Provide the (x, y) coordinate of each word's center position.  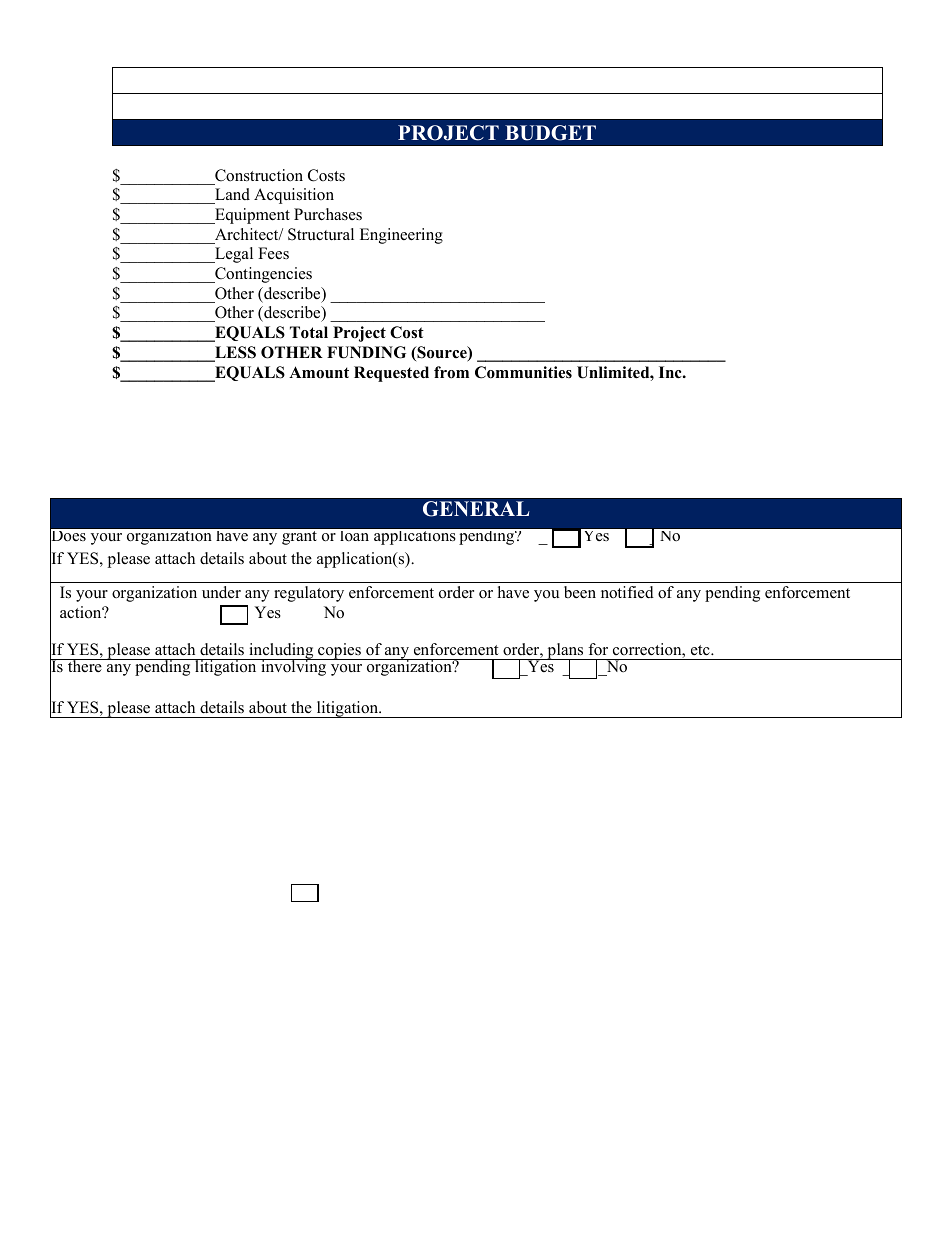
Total (309, 332)
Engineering (401, 236)
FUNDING (366, 352)
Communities (523, 372)
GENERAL (476, 509)
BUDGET (550, 133)
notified (627, 592)
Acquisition (294, 196)
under (221, 592)
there (84, 665)
